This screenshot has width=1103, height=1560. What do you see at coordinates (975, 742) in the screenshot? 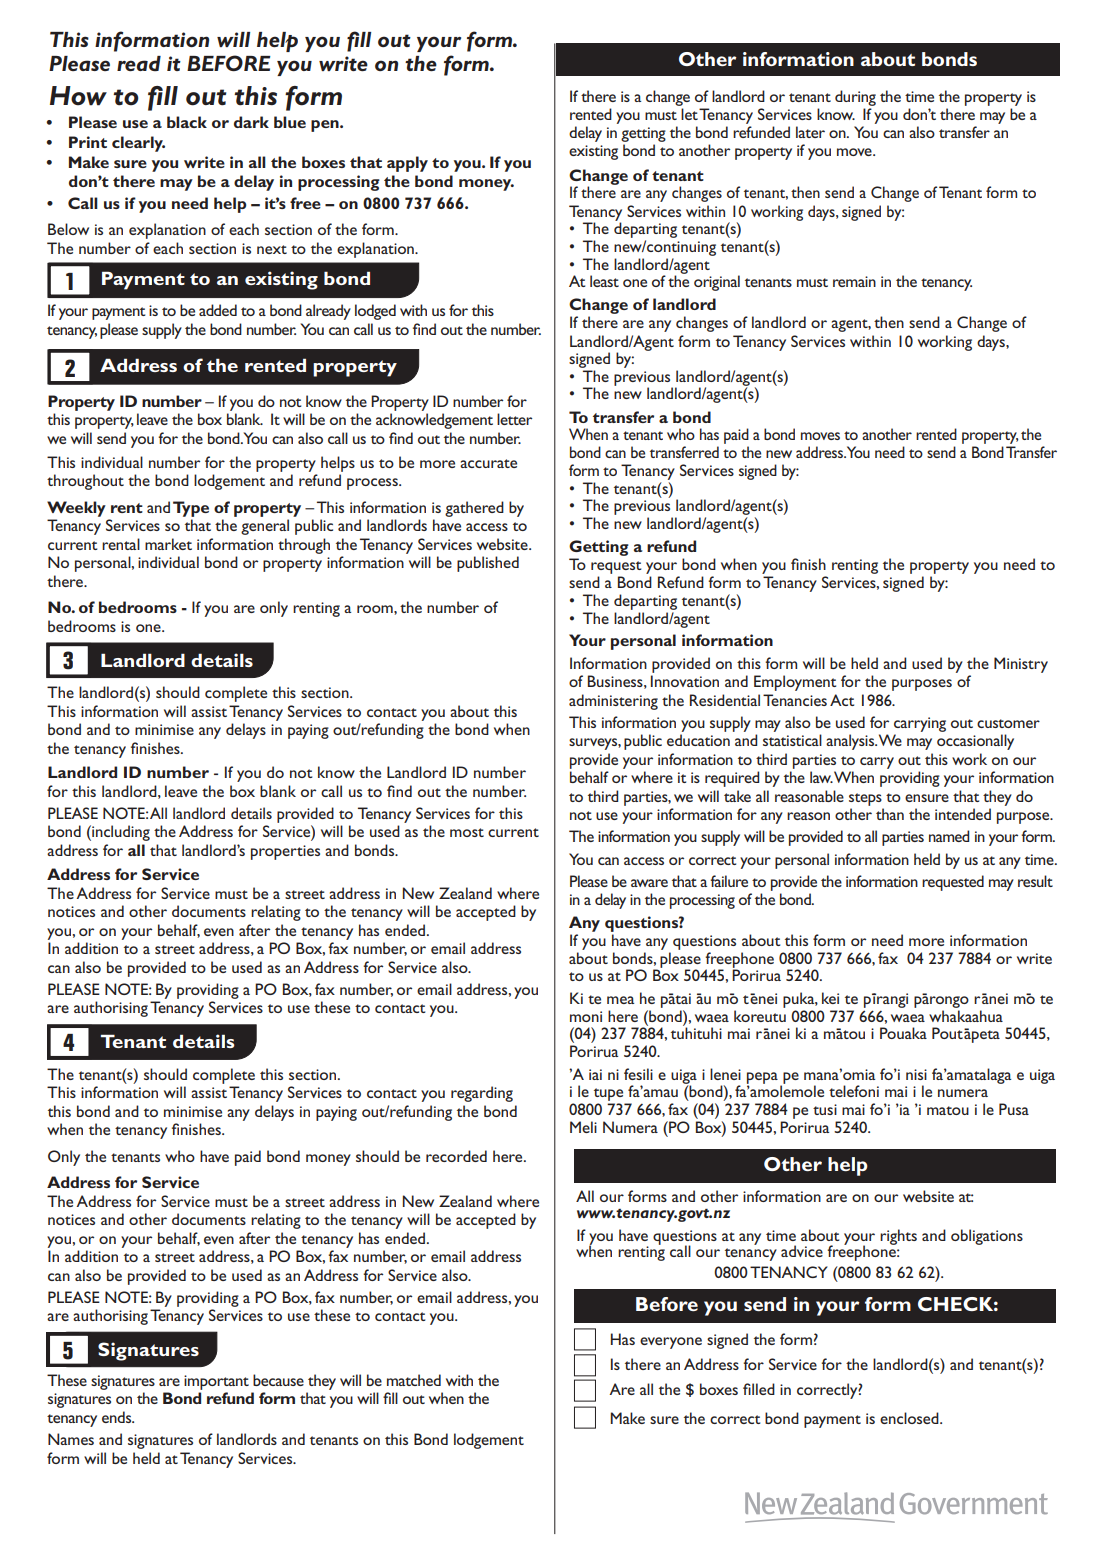
I see `occasionally` at bounding box center [975, 742].
